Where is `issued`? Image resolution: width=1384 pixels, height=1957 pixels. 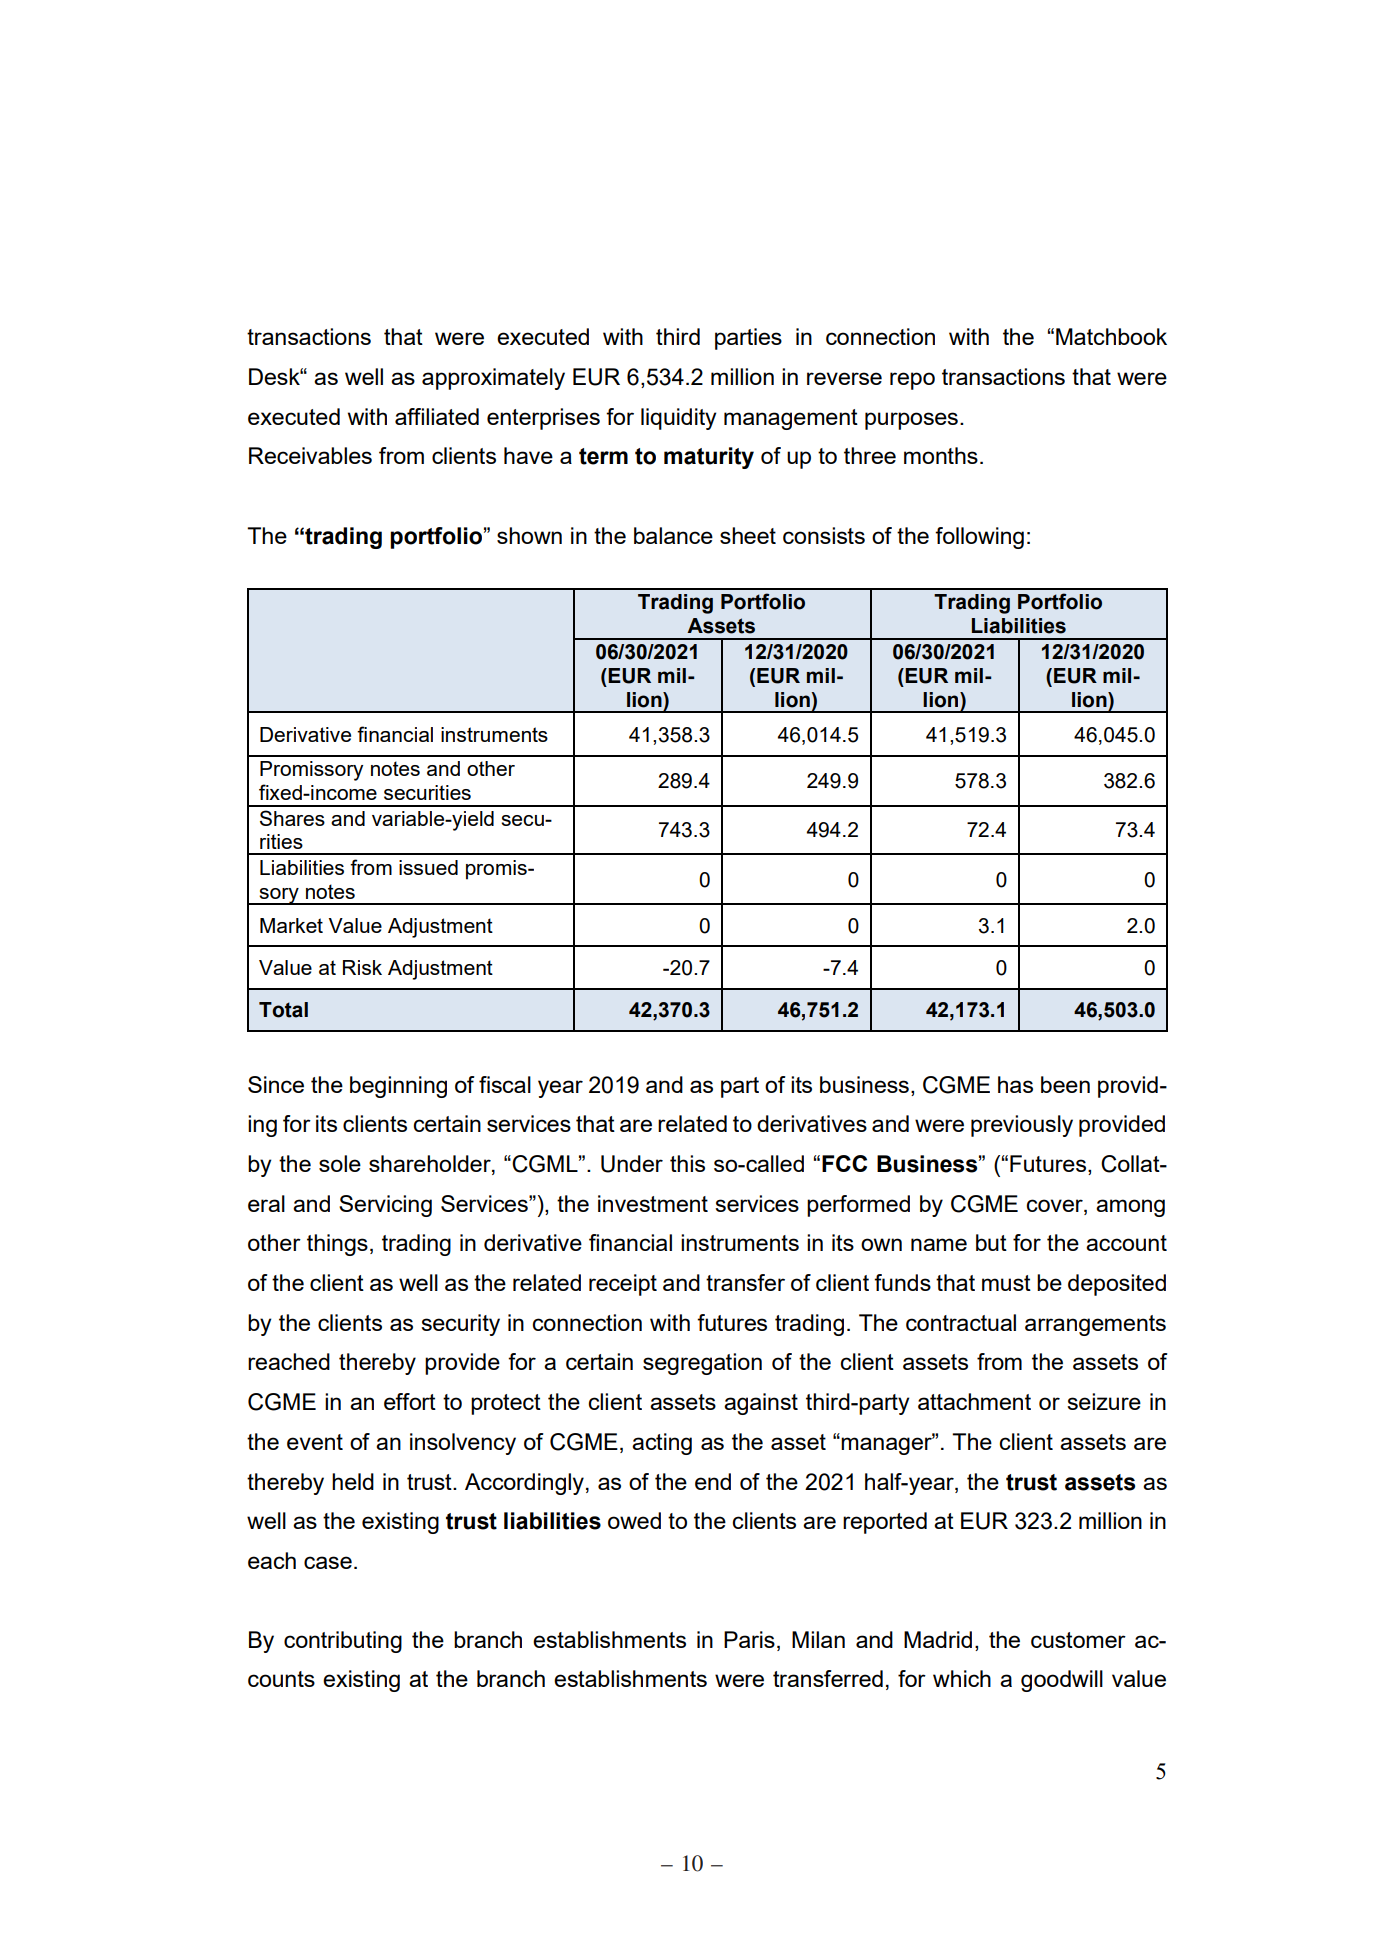
issued is located at coordinates (428, 867).
